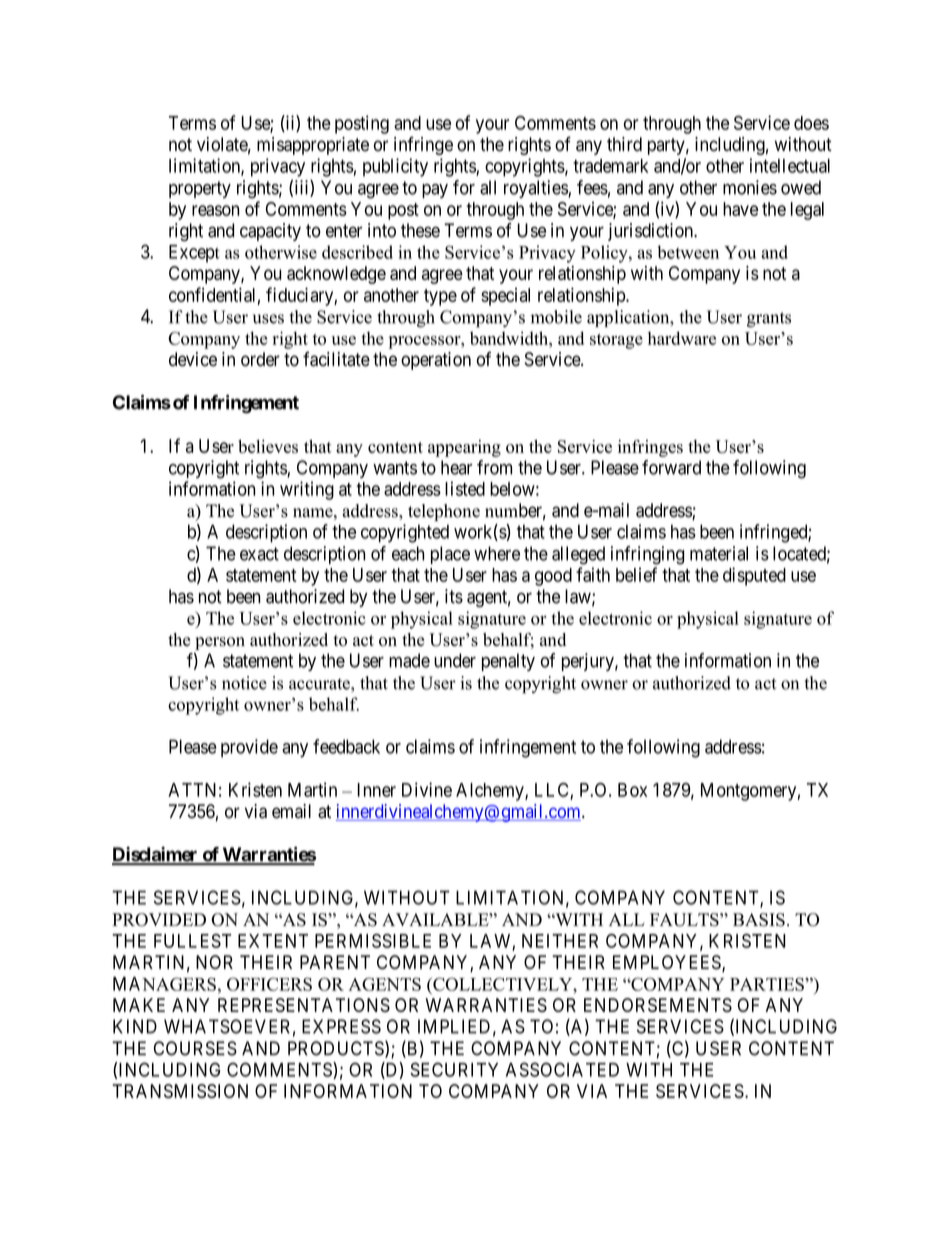 The height and width of the screenshot is (1233, 952). Describe the element at coordinates (632, 790) in the screenshot. I see `Box` at that location.
